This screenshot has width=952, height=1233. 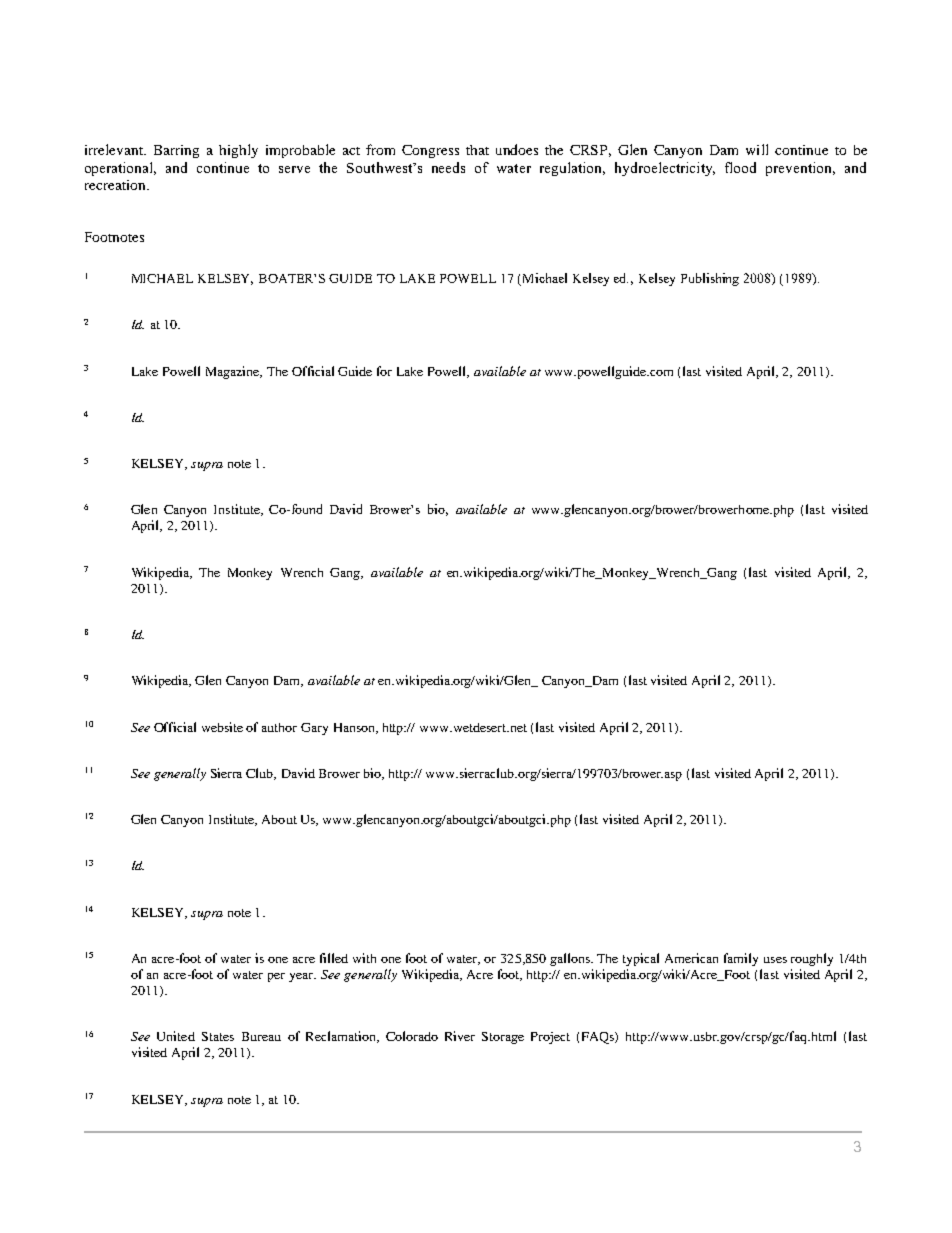 What do you see at coordinates (384, 371) in the screenshot?
I see `for` at bounding box center [384, 371].
